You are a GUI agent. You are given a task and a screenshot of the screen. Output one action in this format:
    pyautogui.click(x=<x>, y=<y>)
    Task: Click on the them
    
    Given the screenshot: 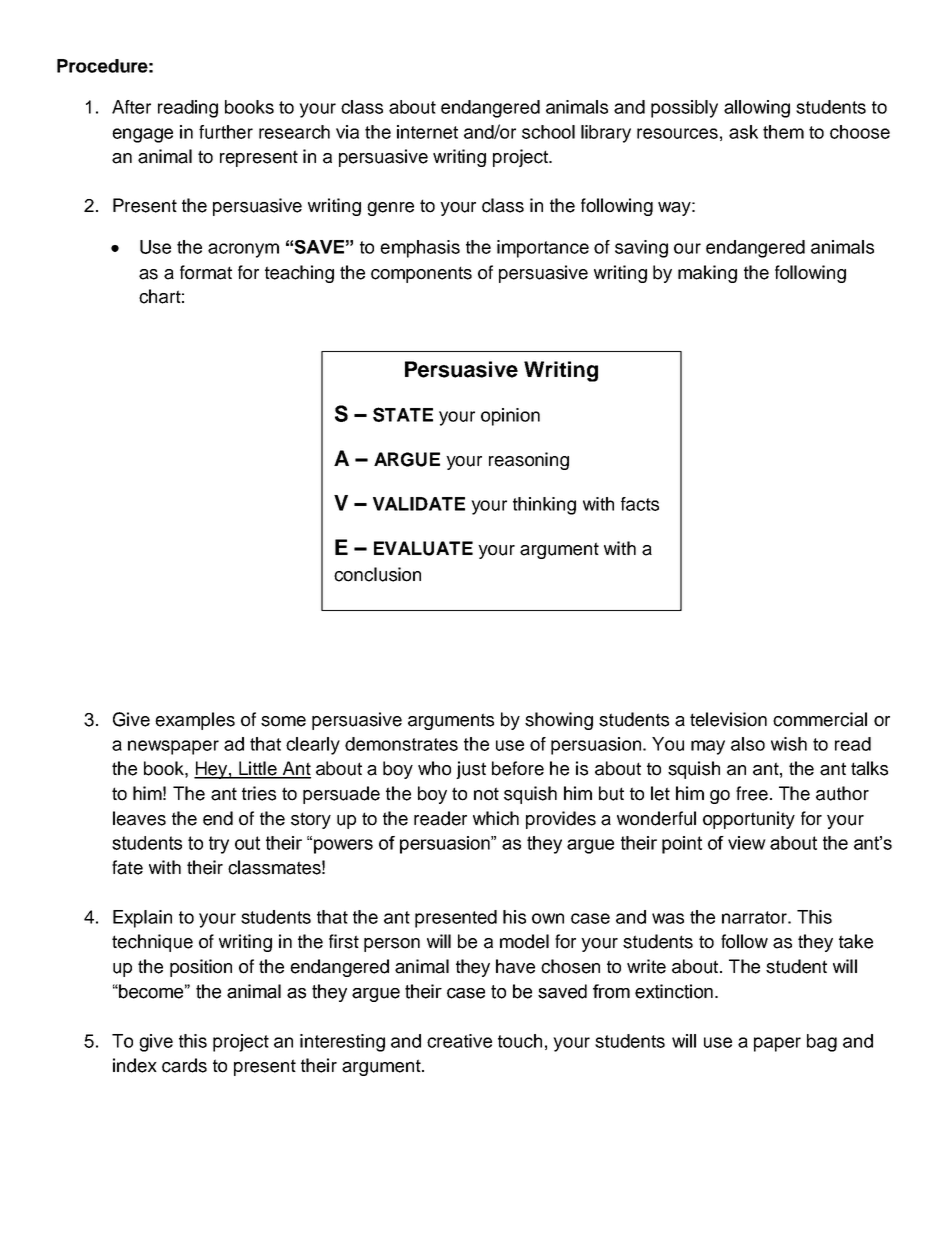 What is the action you would take?
    pyautogui.click(x=783, y=132)
